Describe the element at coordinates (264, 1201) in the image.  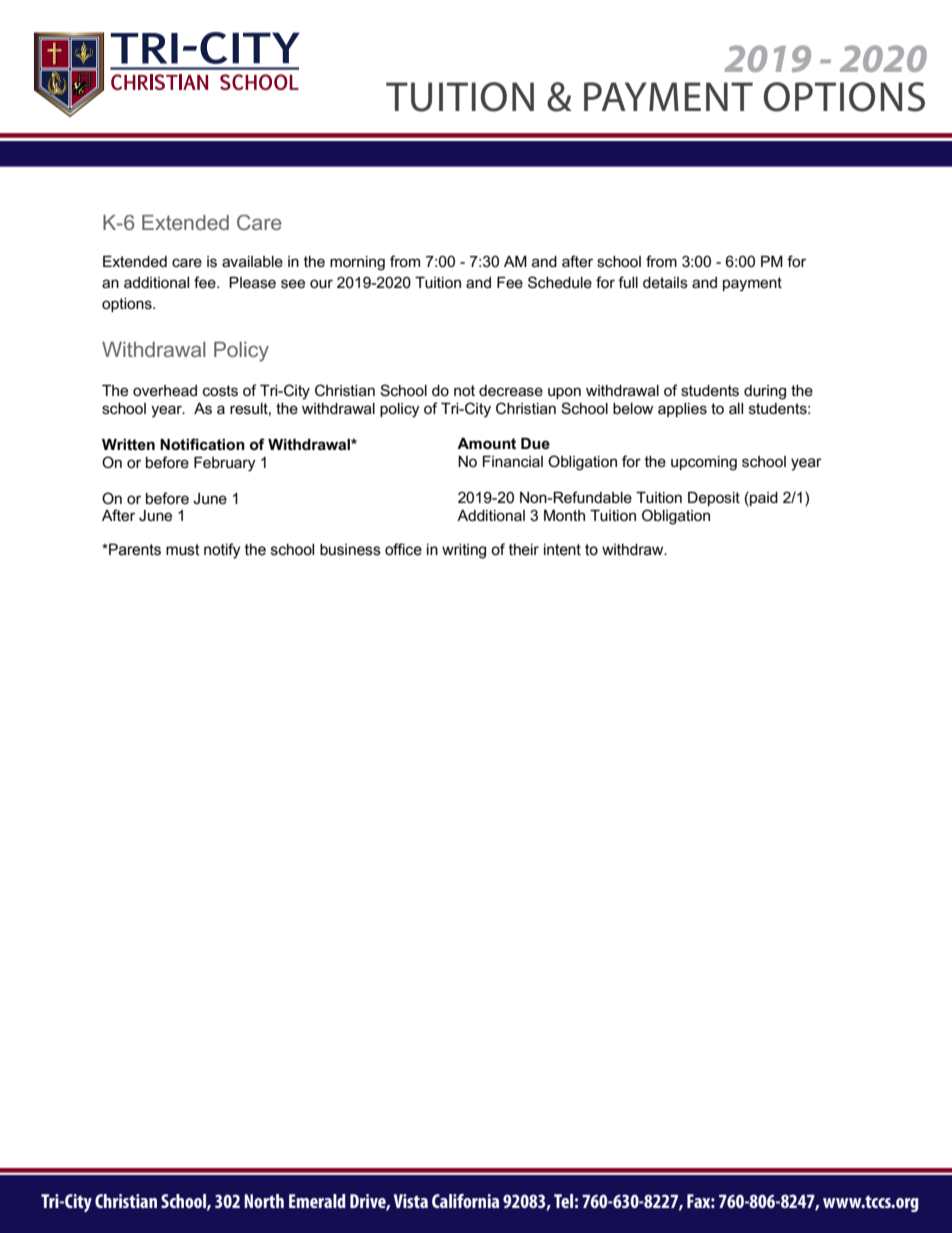
I see `North` at that location.
